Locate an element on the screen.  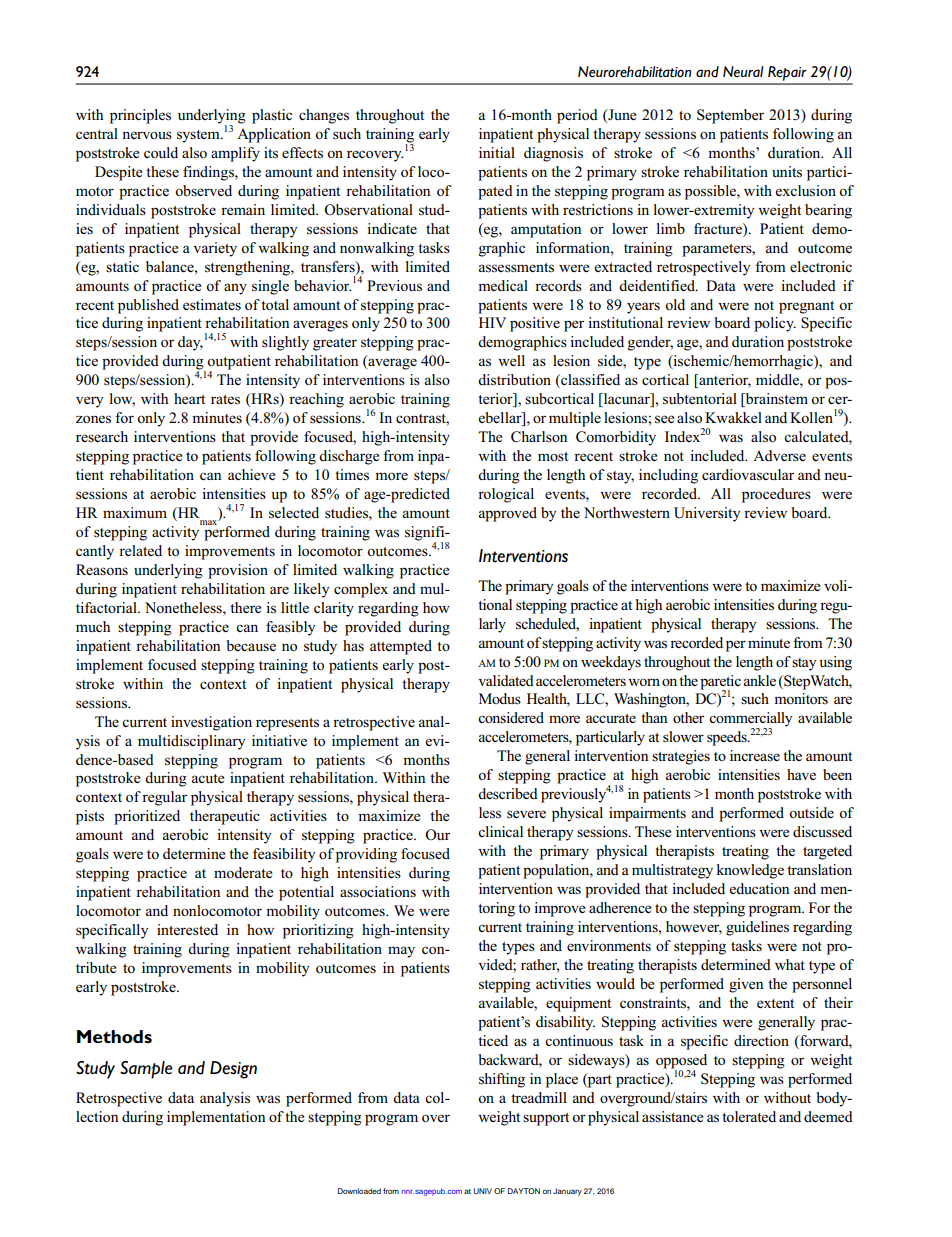
HIV is located at coordinates (492, 322).
